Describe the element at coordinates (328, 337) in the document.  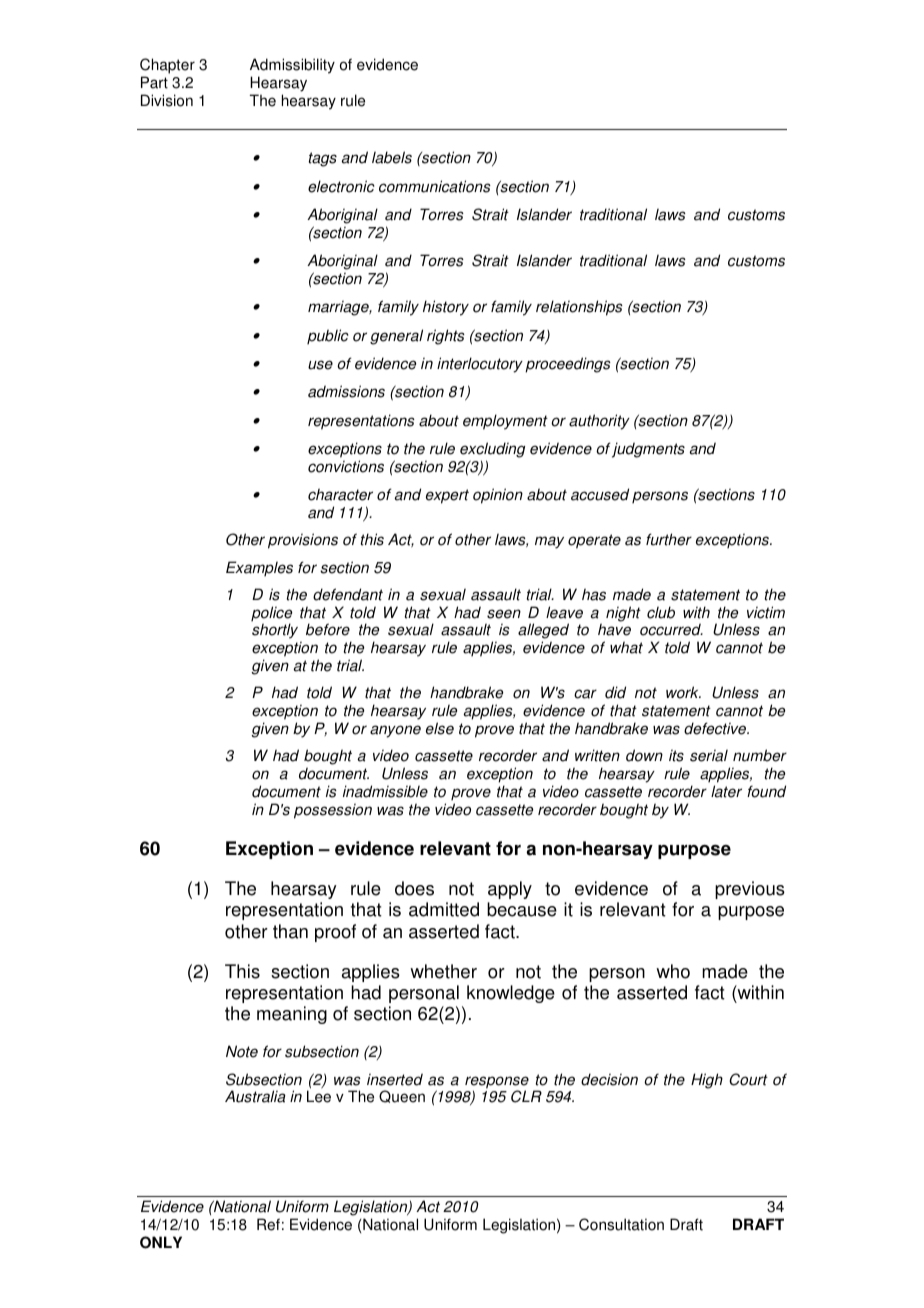
I see `public` at that location.
